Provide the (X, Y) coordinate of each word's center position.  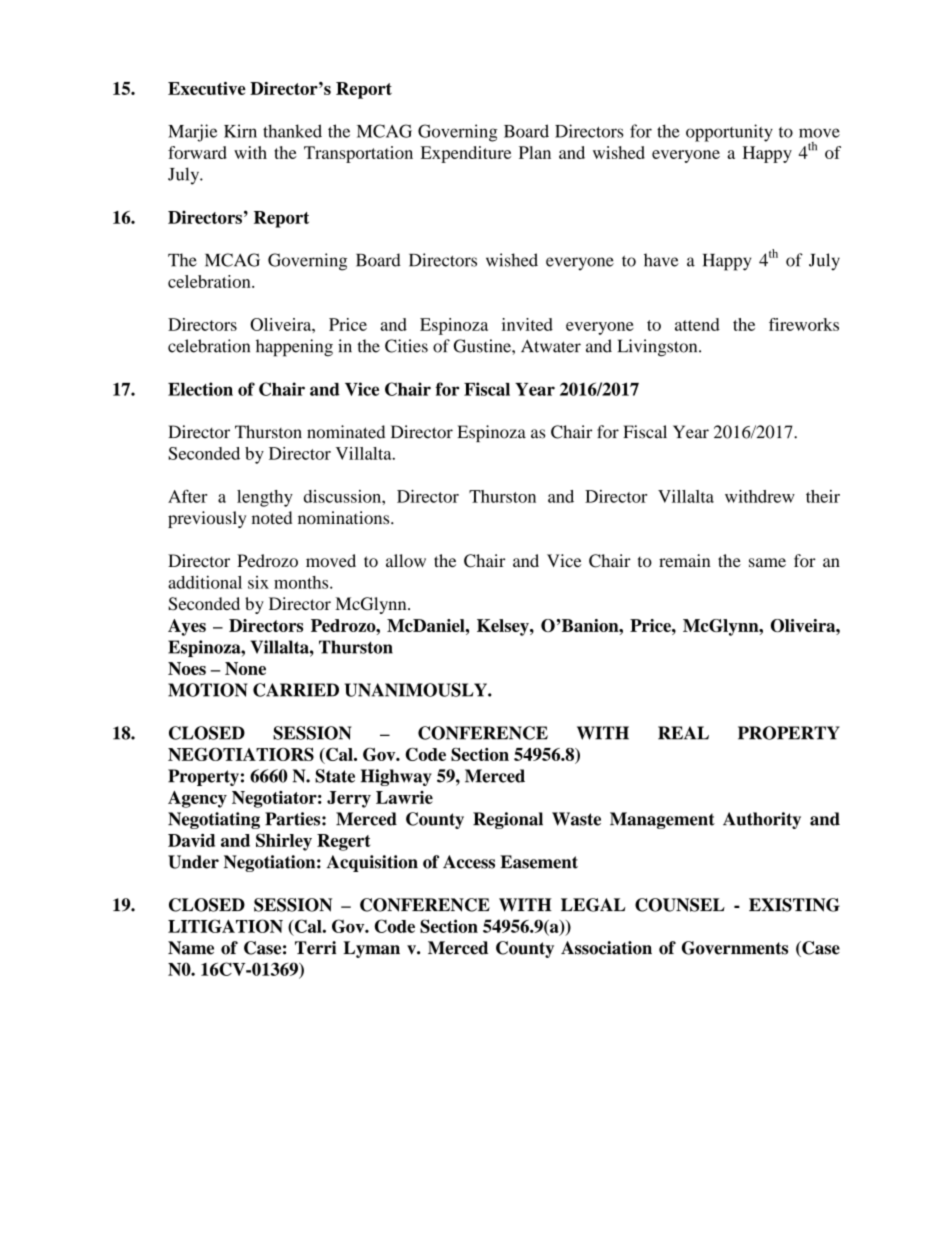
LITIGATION (225, 926)
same (767, 562)
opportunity (729, 133)
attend (697, 324)
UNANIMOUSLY (417, 690)
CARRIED (296, 690)
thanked (292, 131)
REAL (683, 733)
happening (294, 348)
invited (527, 324)
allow (406, 560)
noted (272, 518)
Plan (535, 152)
